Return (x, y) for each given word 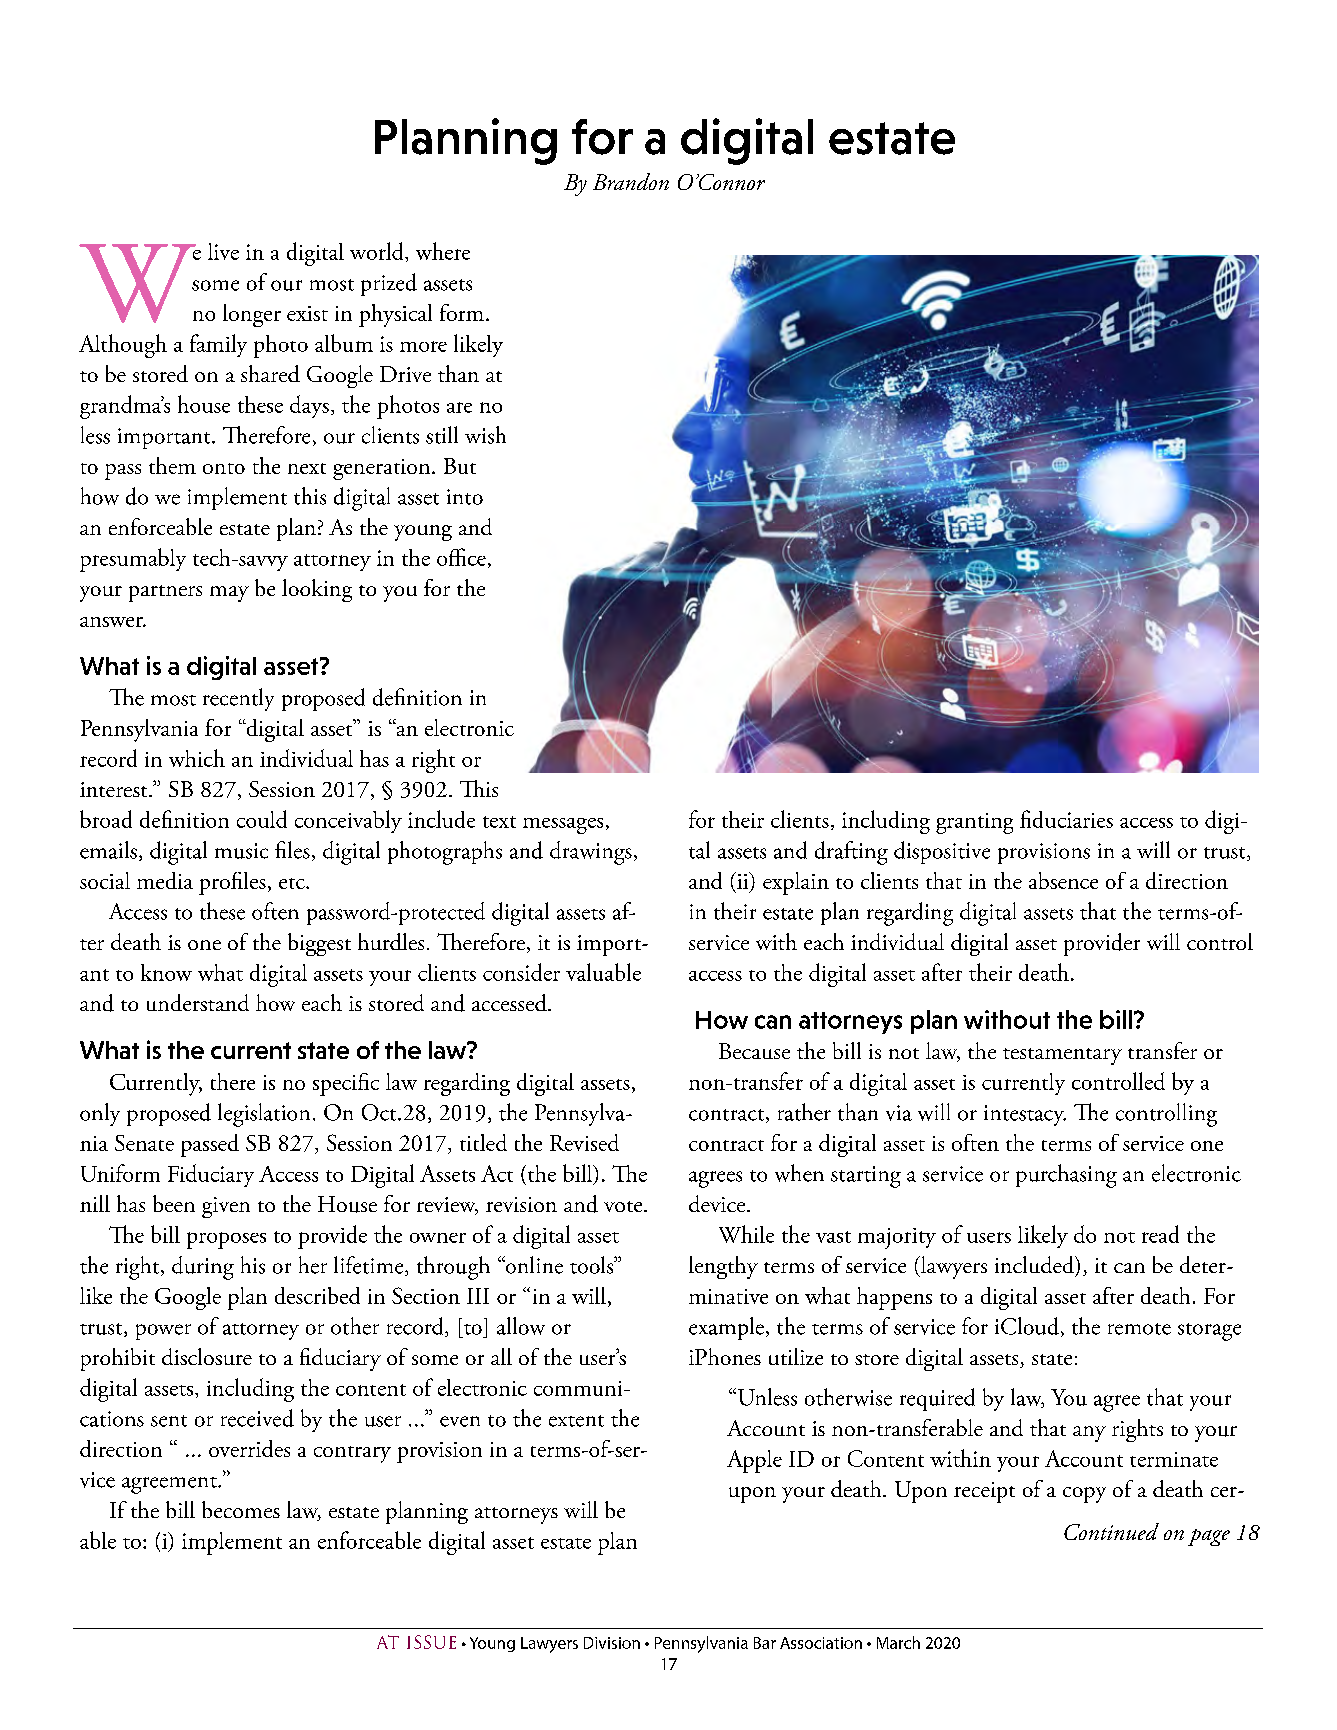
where (443, 251)
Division (612, 1643)
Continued (1111, 1531)
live (223, 251)
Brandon (631, 181)
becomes (241, 1509)
